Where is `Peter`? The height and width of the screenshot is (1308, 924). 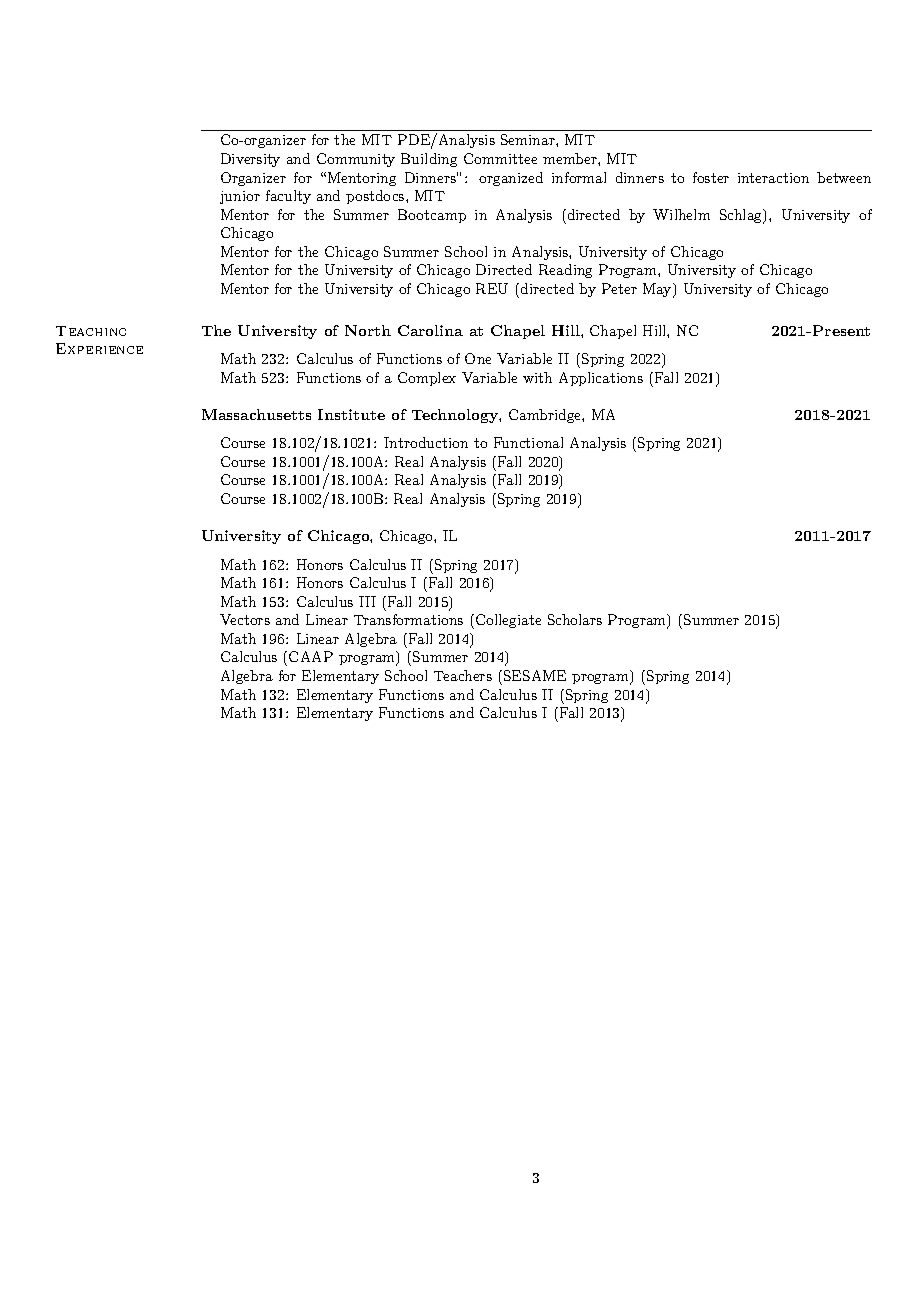 Peter is located at coordinates (619, 288).
